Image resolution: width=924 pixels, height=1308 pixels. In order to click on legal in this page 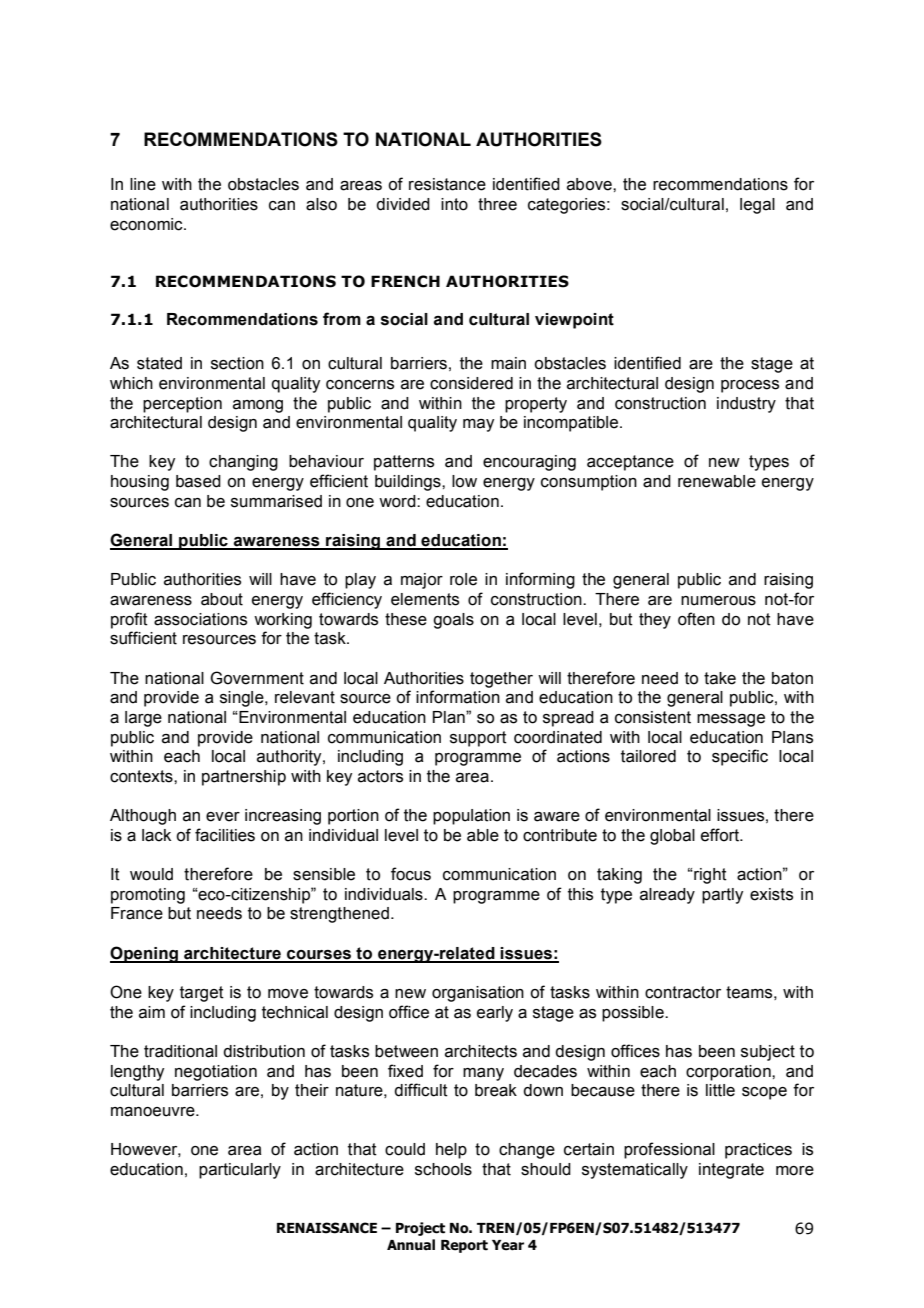, I will do `click(757, 206)`.
